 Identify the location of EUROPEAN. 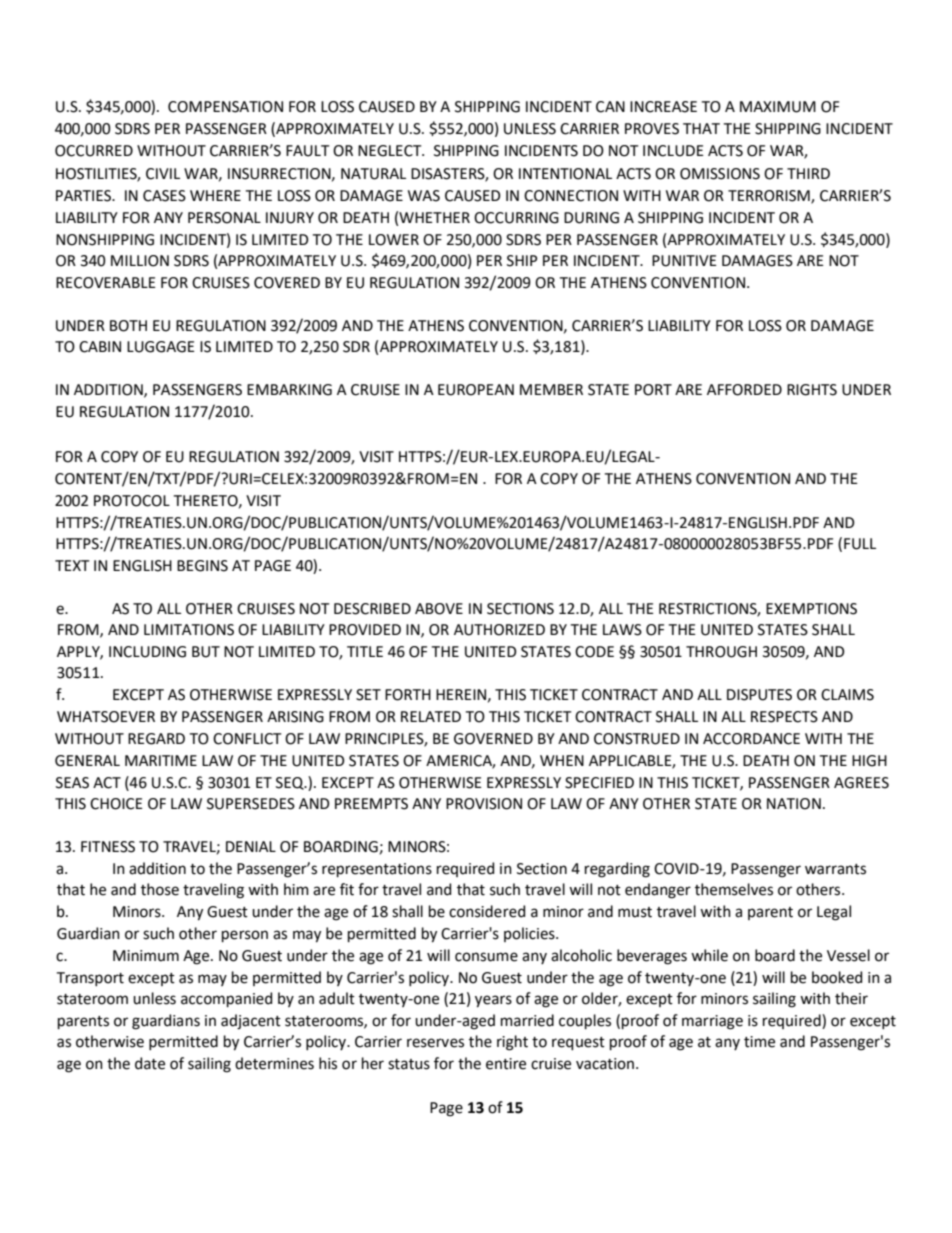
(476, 390).
